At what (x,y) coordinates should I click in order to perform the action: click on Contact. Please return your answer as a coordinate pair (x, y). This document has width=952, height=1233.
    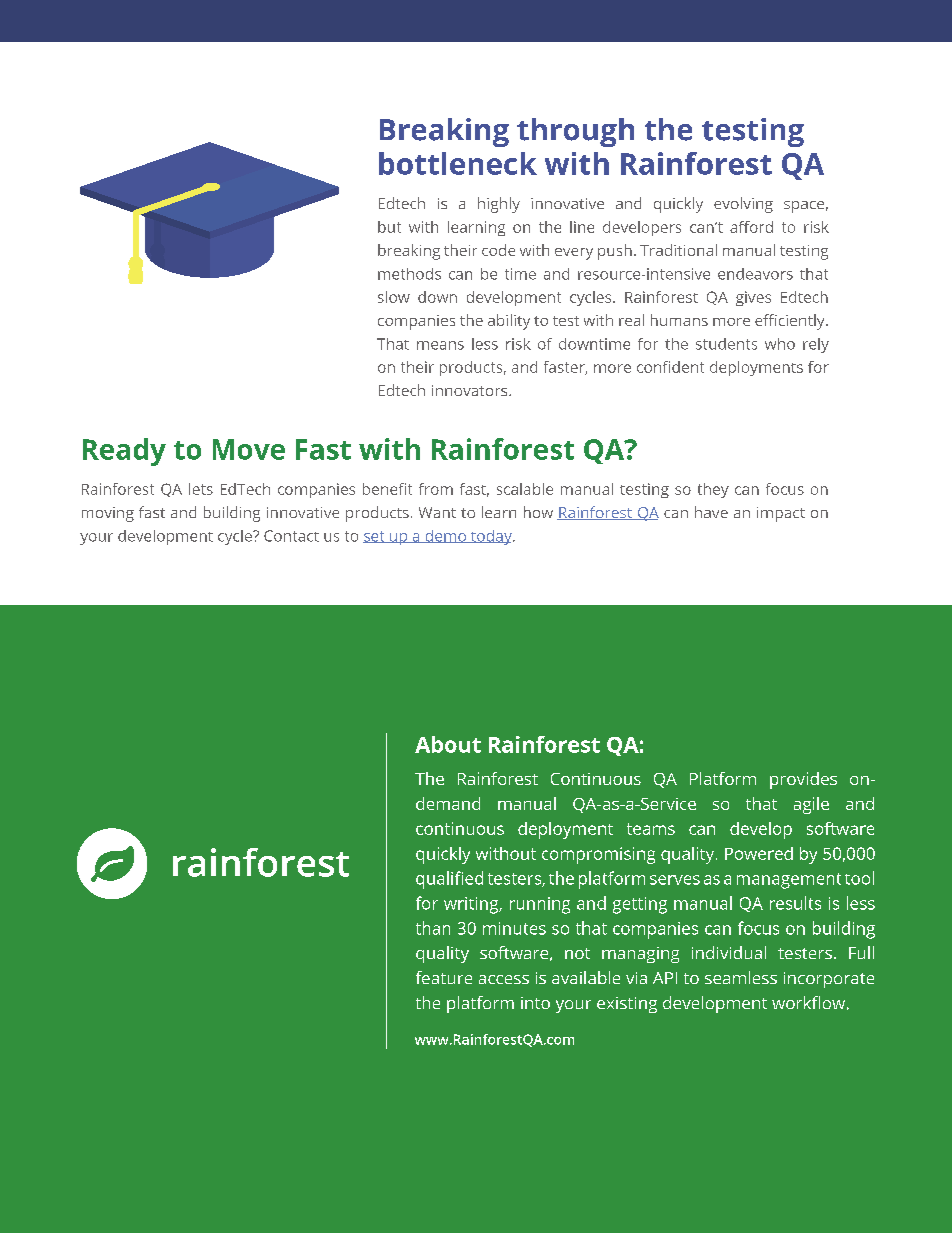
    Looking at the image, I should click on (291, 536).
